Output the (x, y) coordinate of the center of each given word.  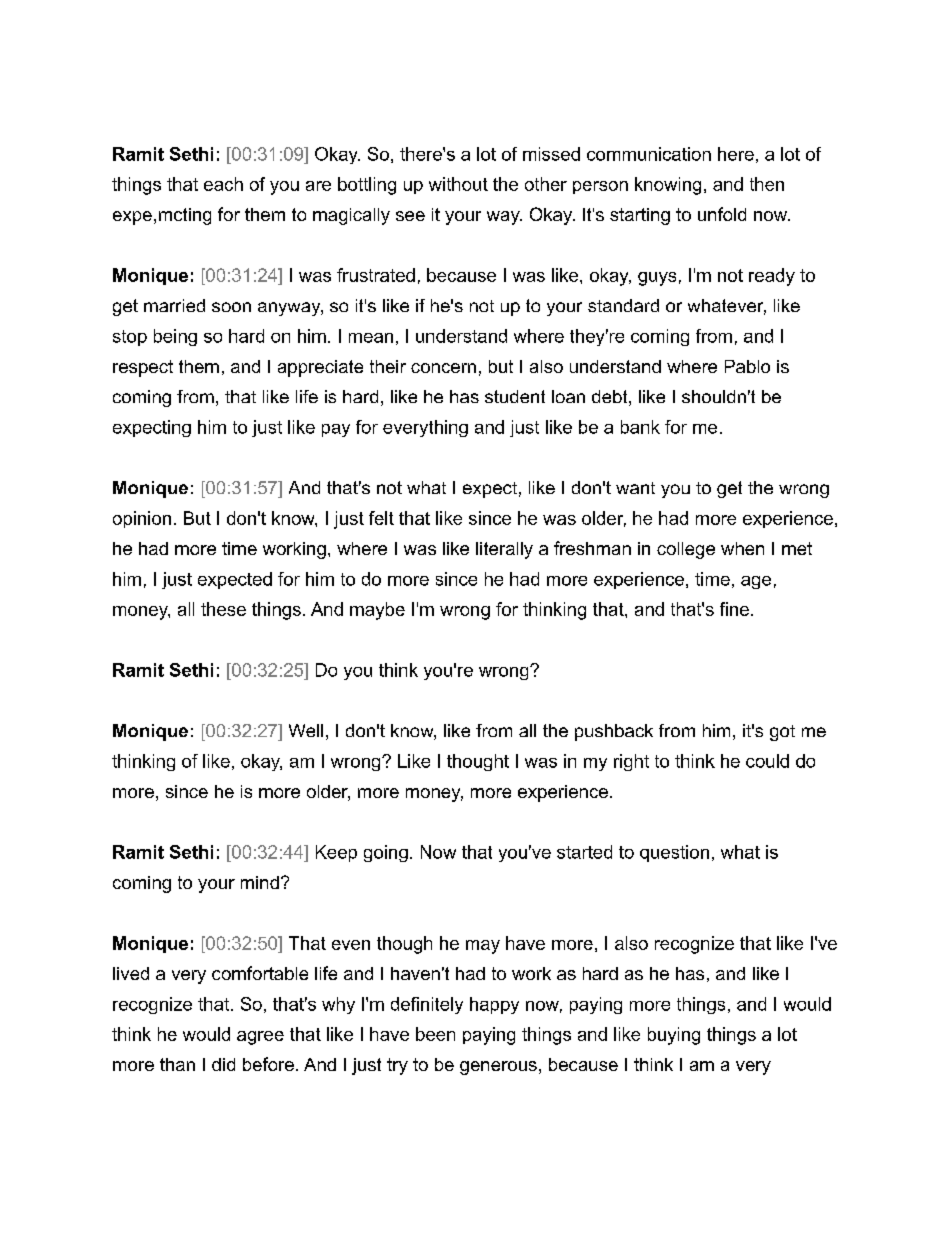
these (223, 609)
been (435, 1034)
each (223, 184)
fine (734, 609)
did (223, 1064)
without (458, 184)
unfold (722, 214)
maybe (377, 611)
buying (674, 1036)
